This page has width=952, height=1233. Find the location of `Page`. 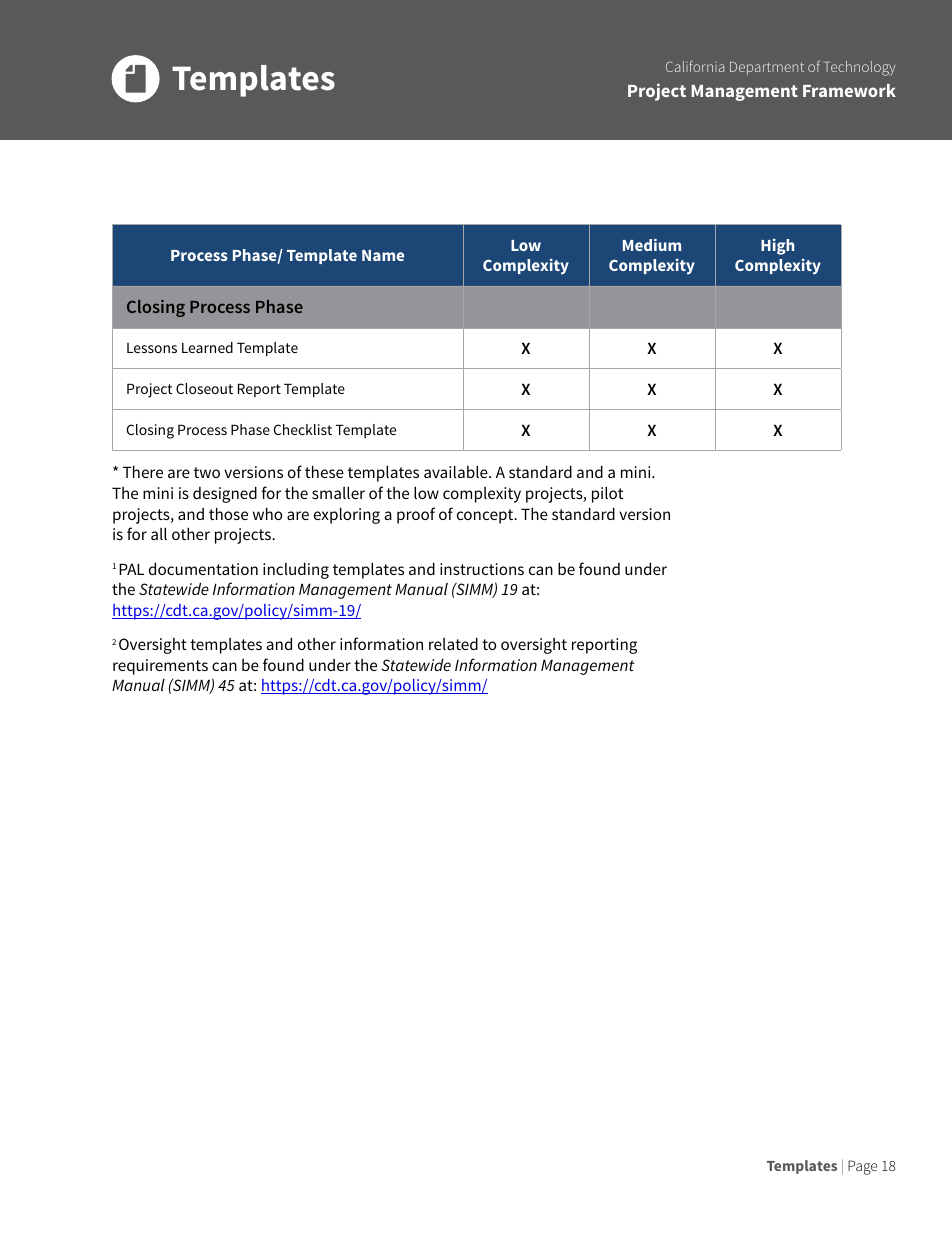

Page is located at coordinates (862, 1167).
